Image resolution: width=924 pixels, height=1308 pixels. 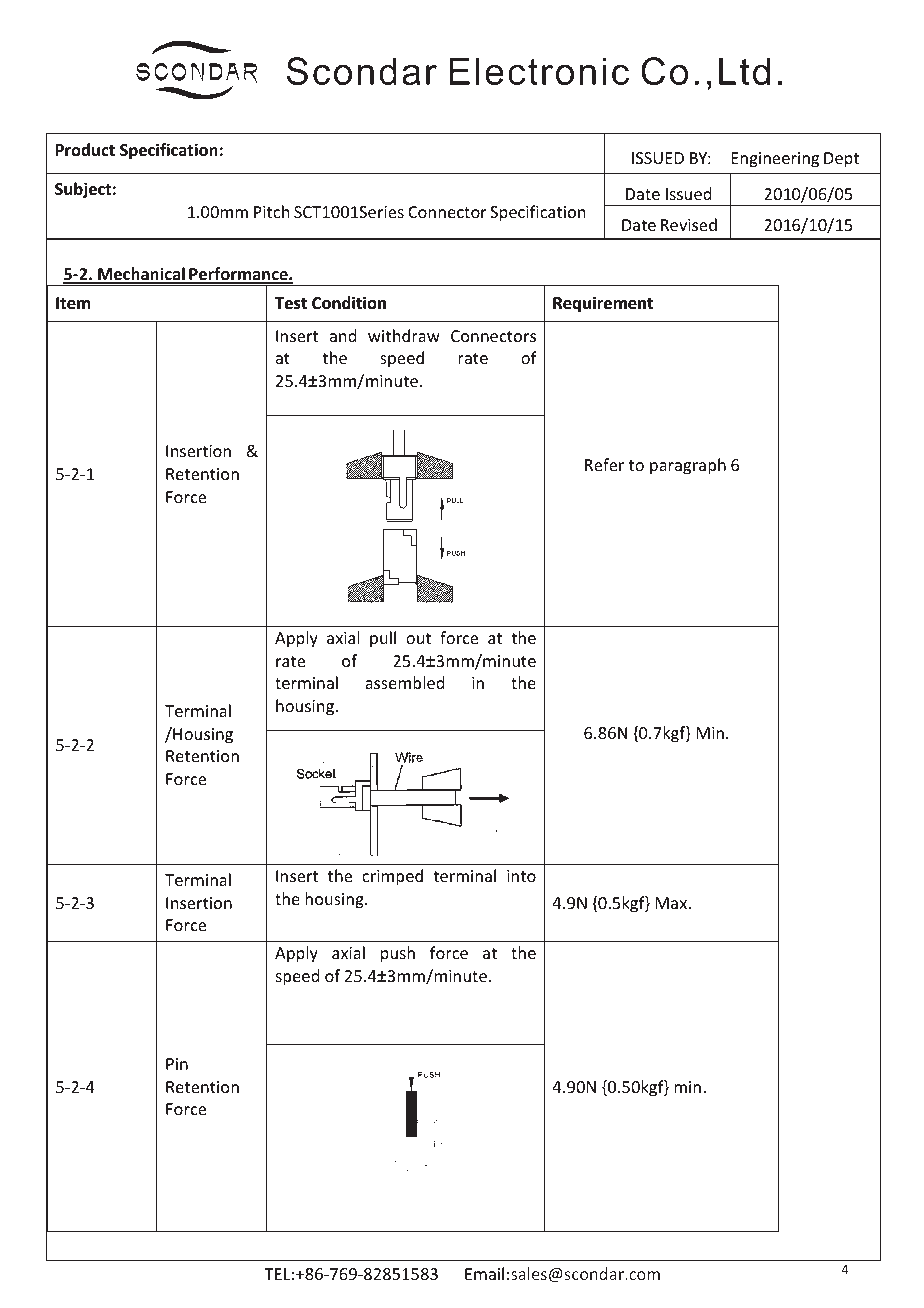 I want to click on push, so click(x=398, y=954).
